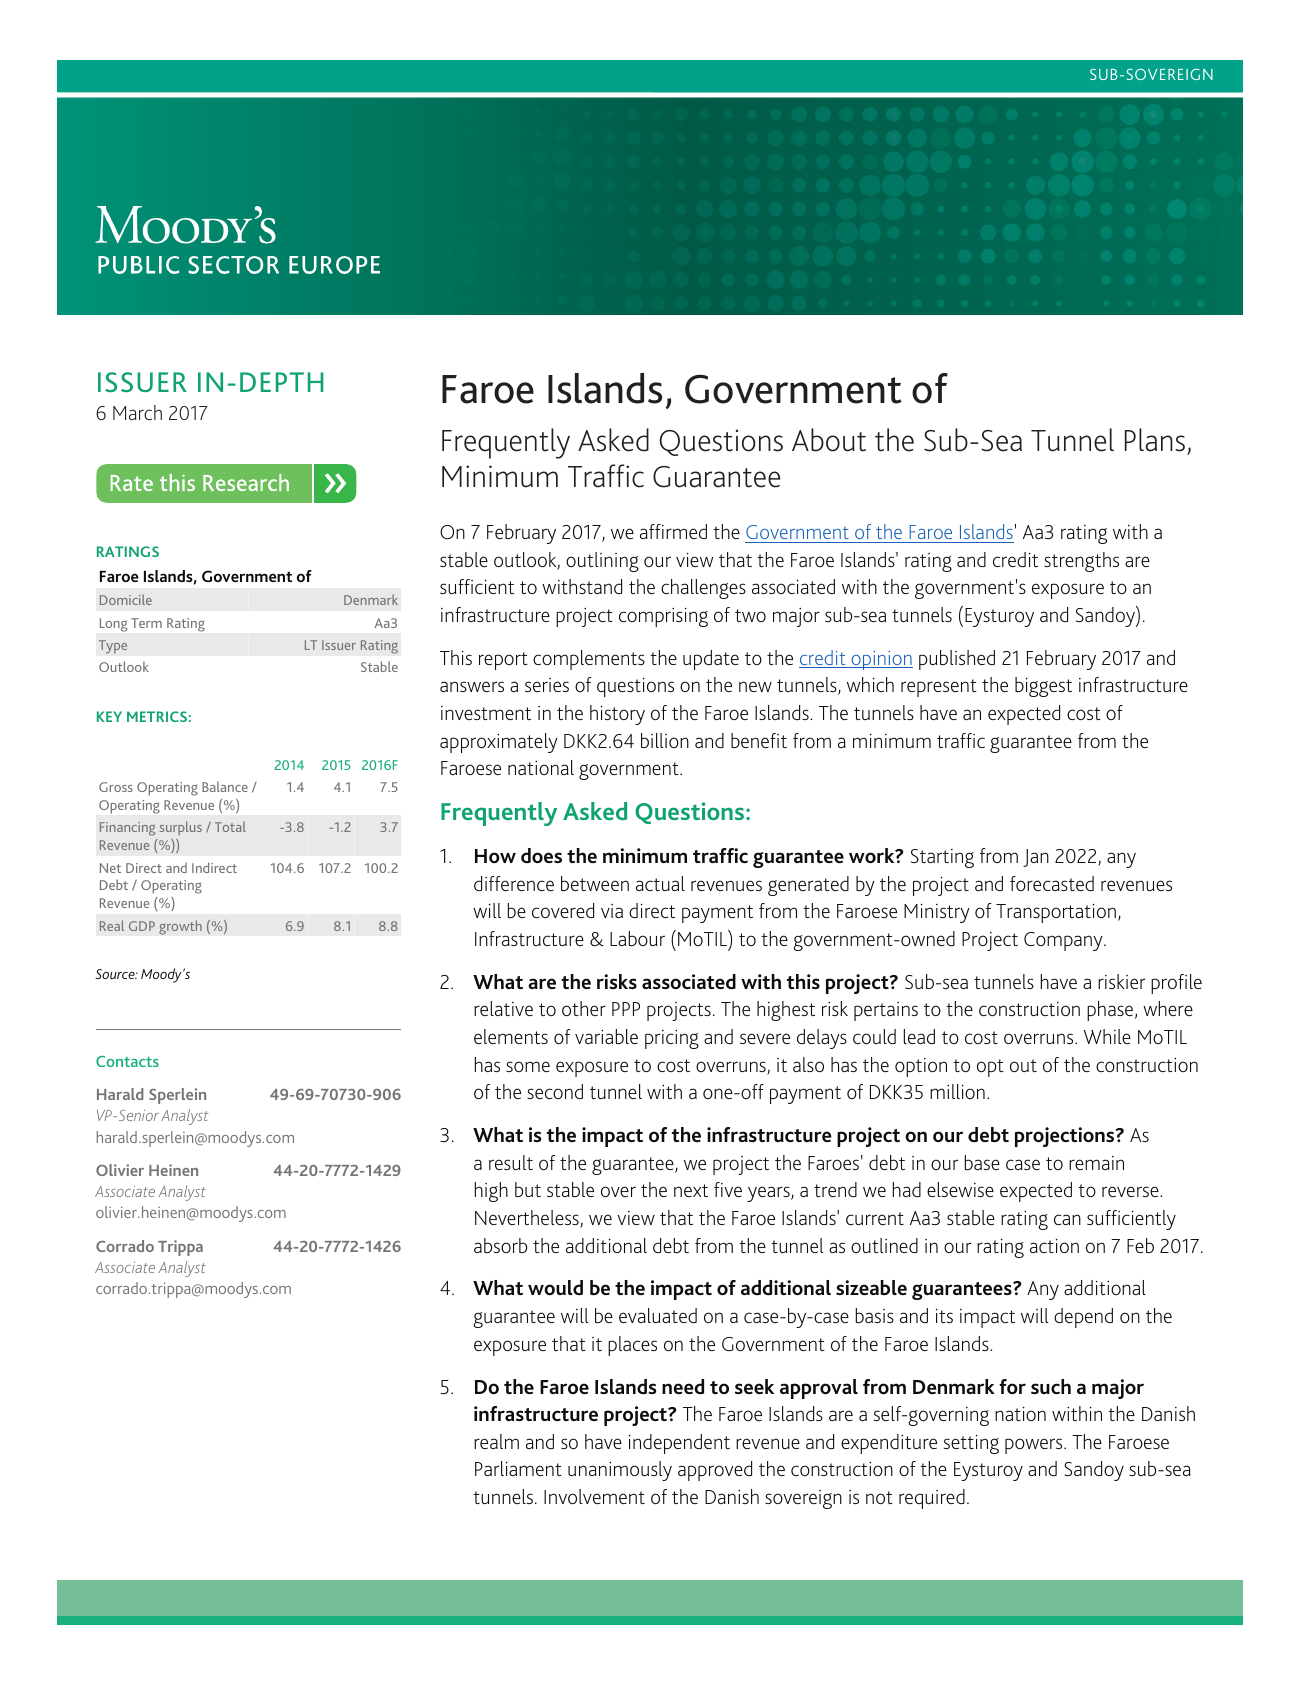 Image resolution: width=1300 pixels, height=1682 pixels. I want to click on can, so click(1067, 1219).
